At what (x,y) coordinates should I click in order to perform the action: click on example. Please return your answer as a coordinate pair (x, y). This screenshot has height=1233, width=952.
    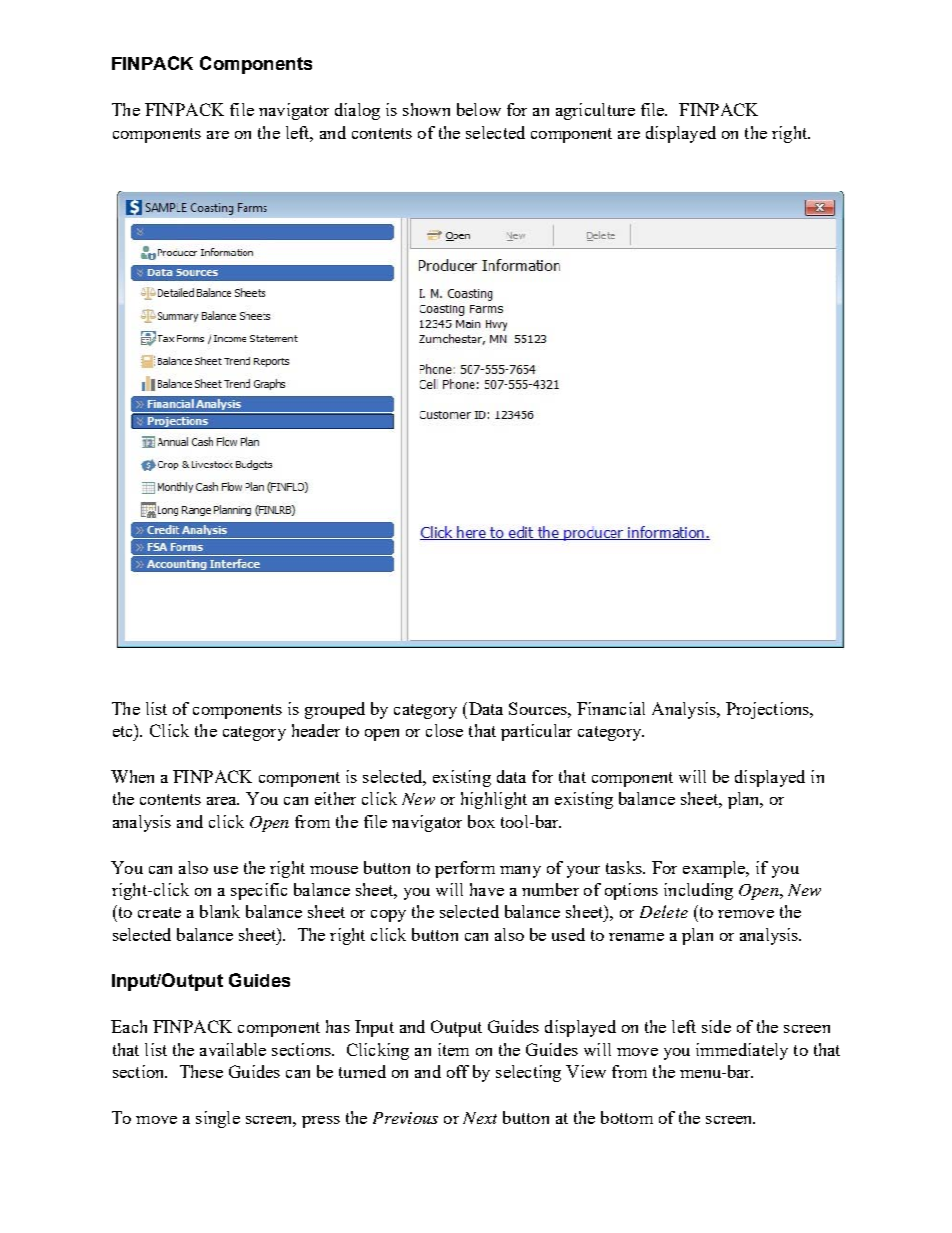
    Looking at the image, I should click on (715, 869).
